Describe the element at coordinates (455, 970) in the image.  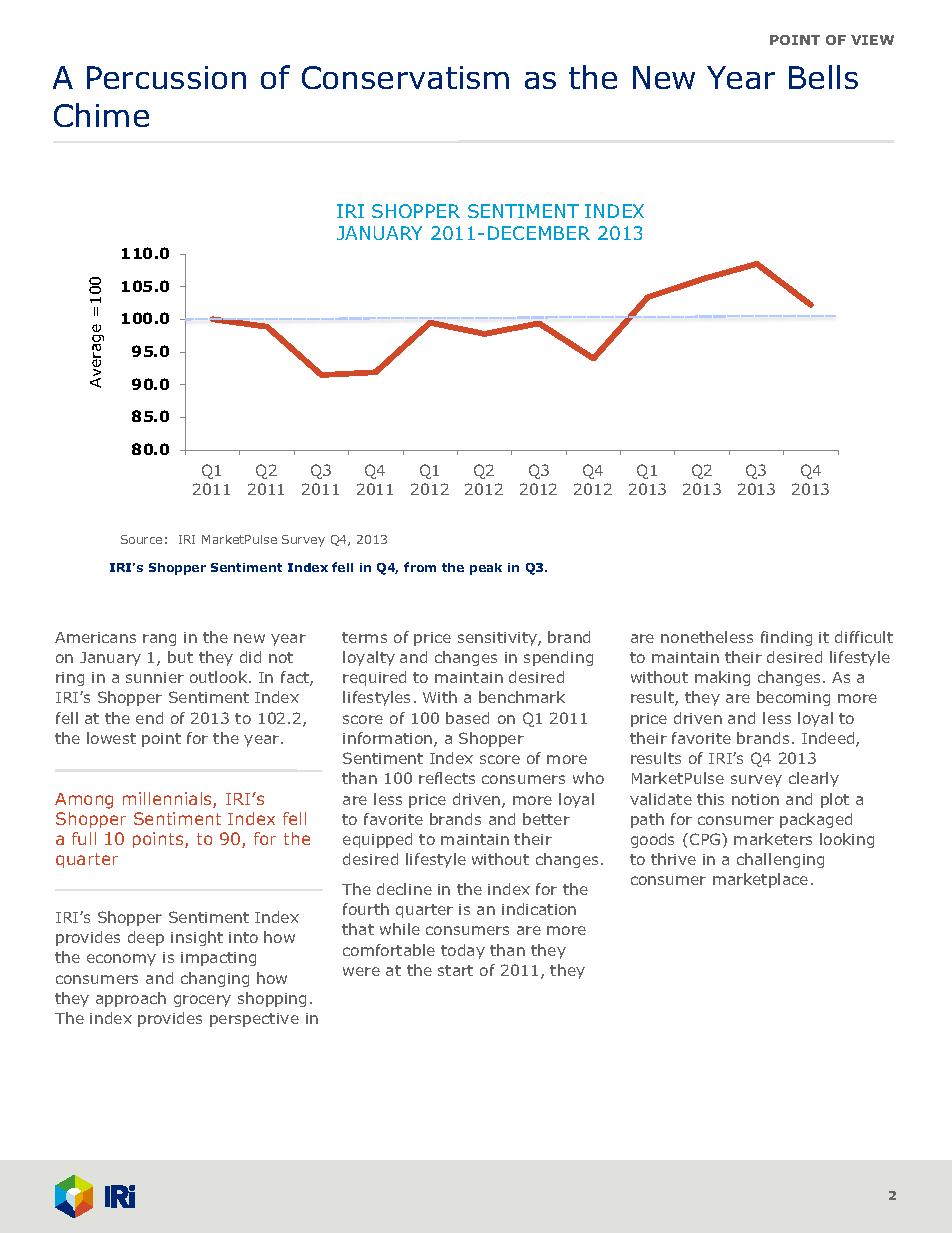
I see `start` at that location.
